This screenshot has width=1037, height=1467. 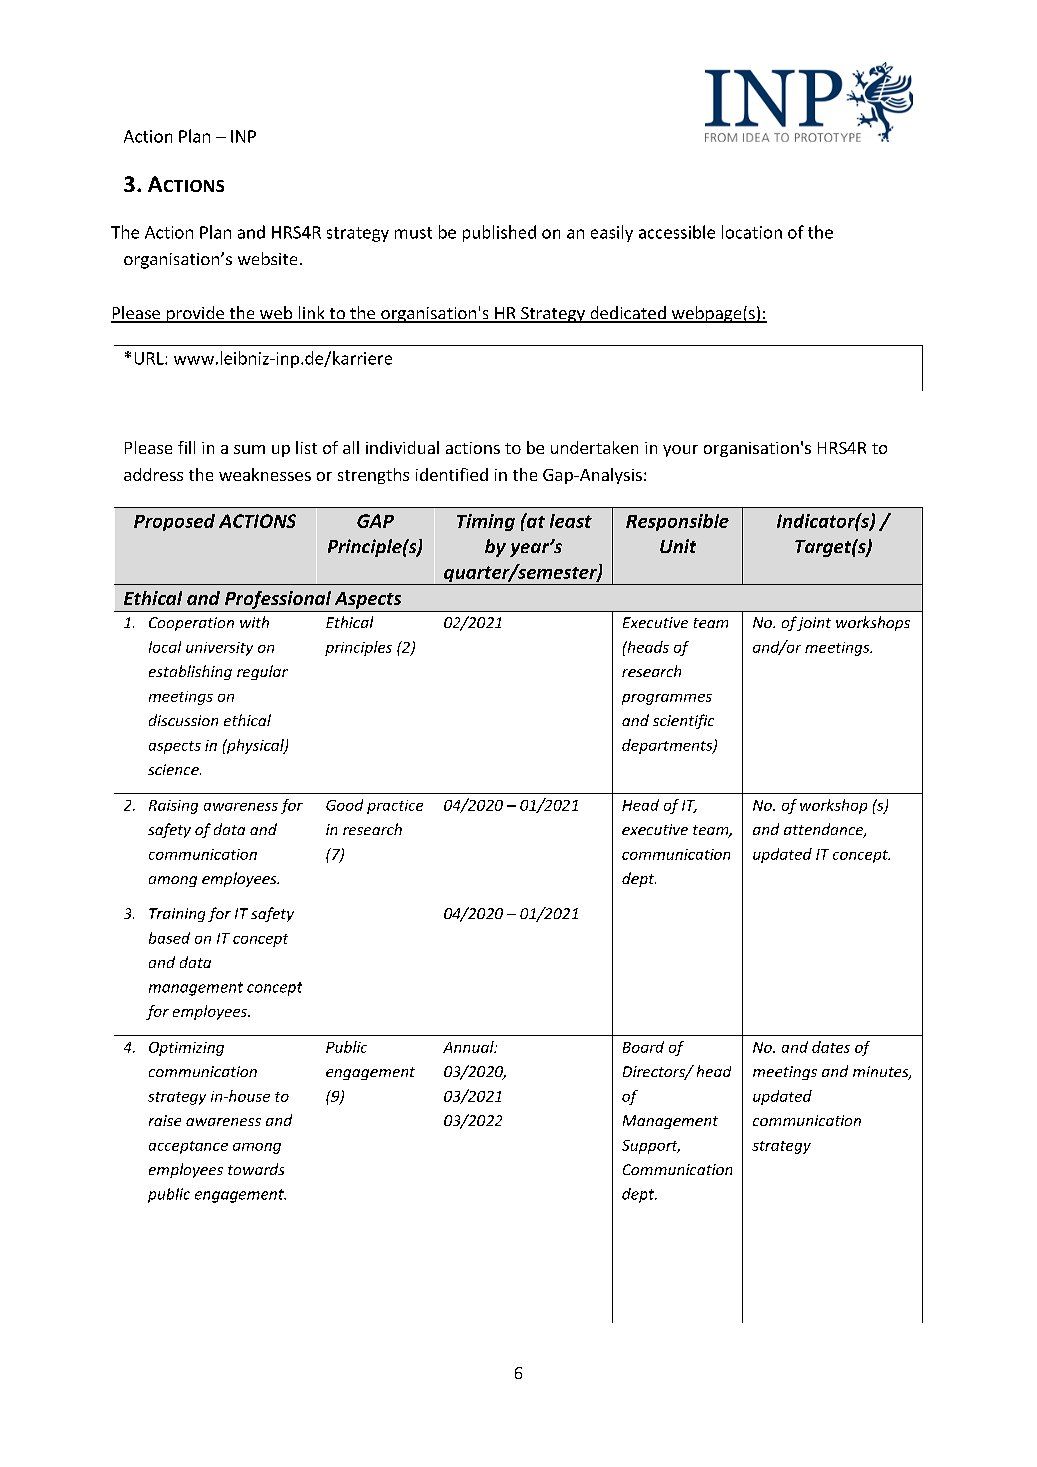 I want to click on your, so click(x=680, y=451).
